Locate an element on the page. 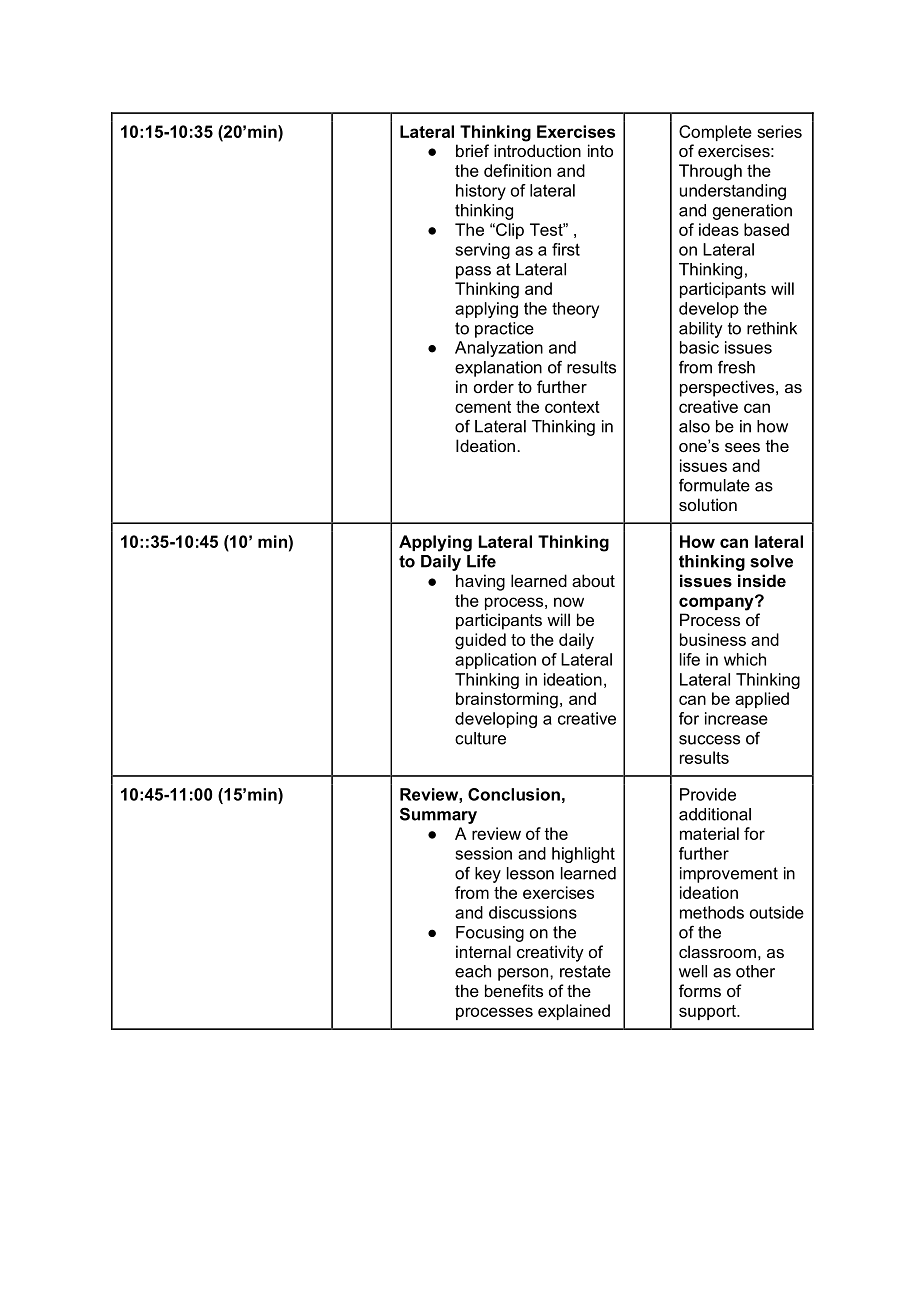 The image size is (924, 1308). brief is located at coordinates (472, 150).
